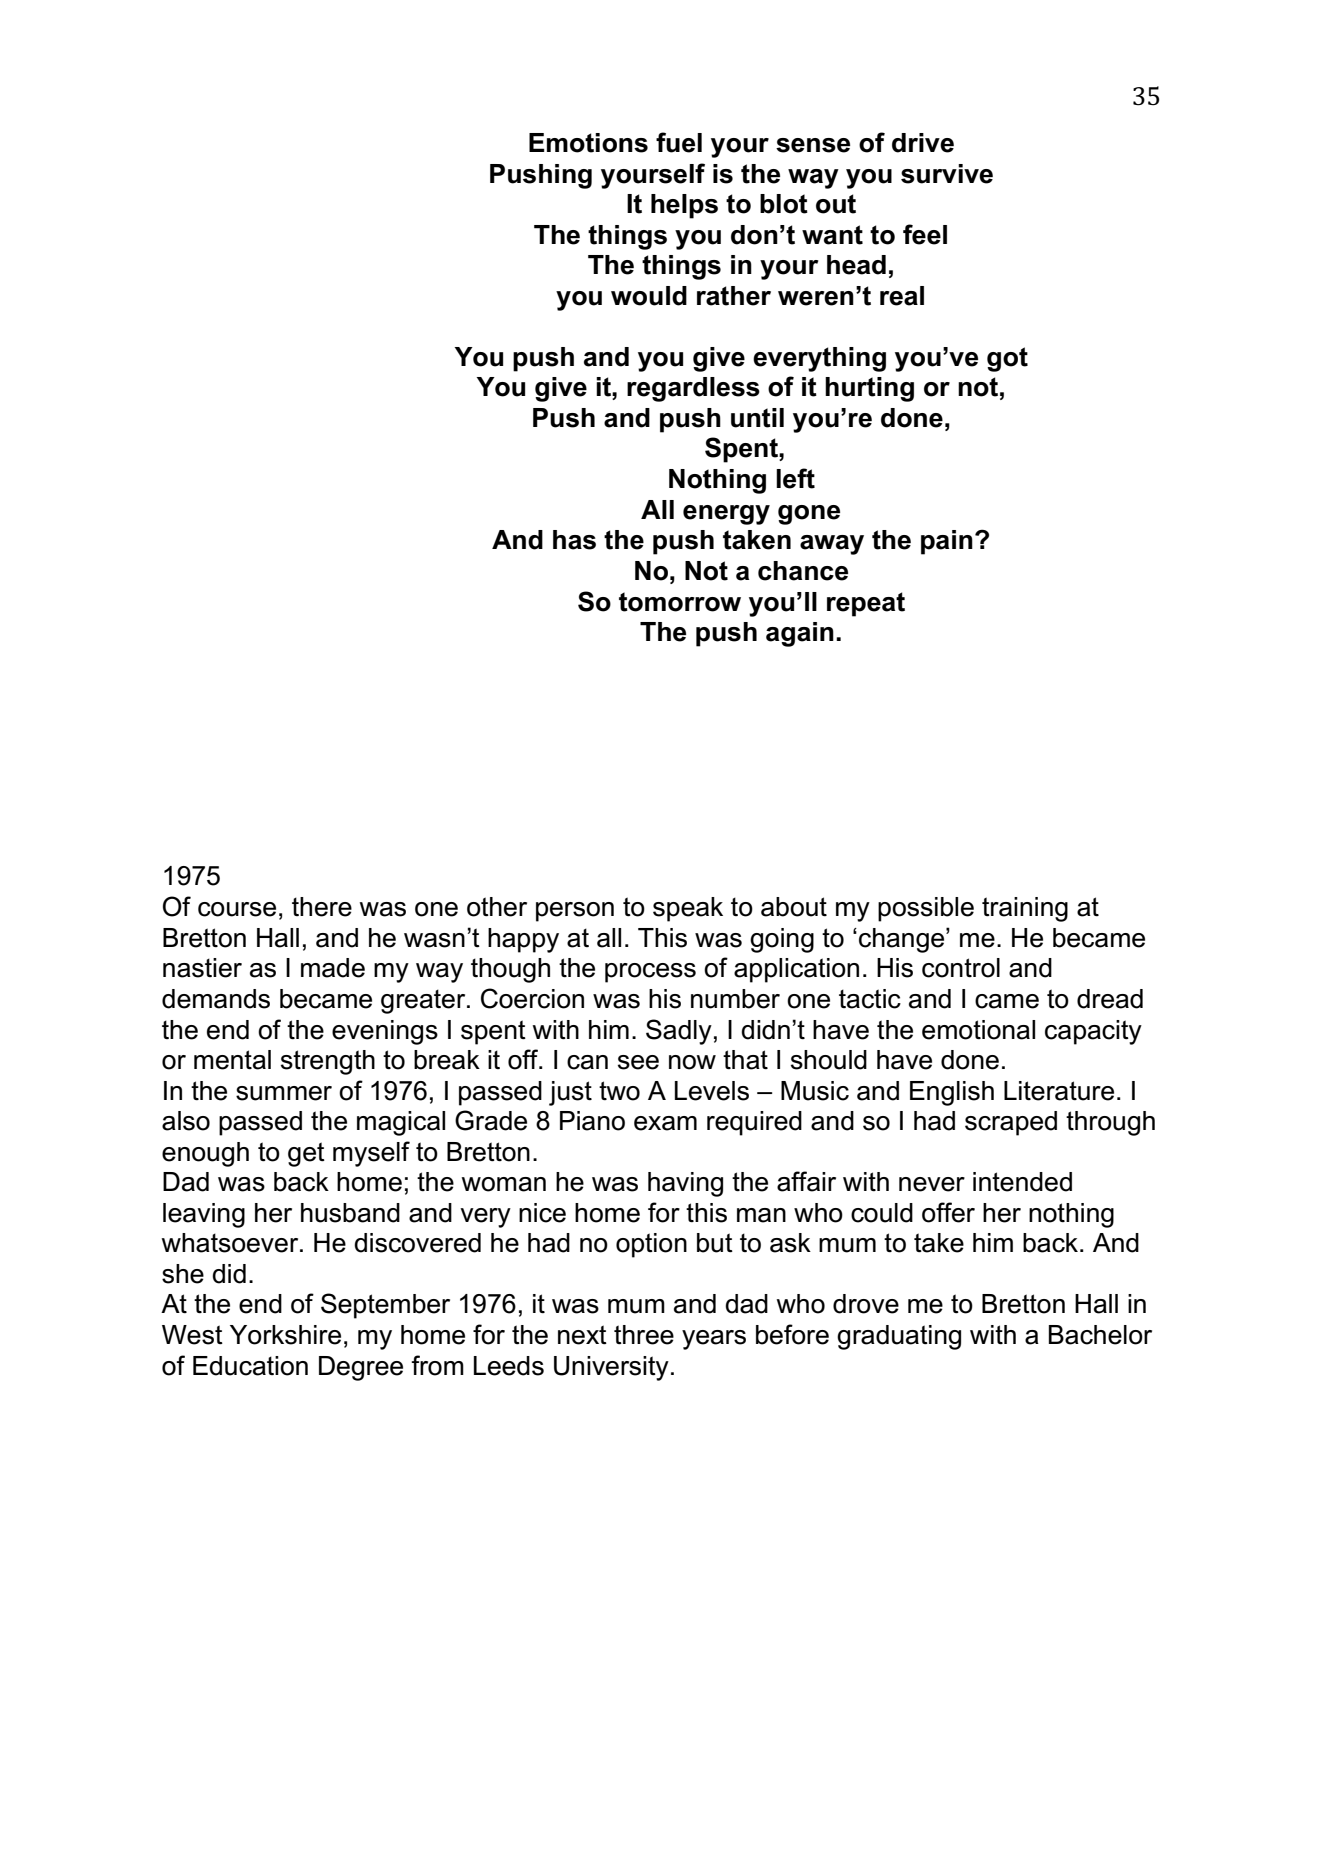  What do you see at coordinates (947, 174) in the screenshot?
I see `survive` at bounding box center [947, 174].
